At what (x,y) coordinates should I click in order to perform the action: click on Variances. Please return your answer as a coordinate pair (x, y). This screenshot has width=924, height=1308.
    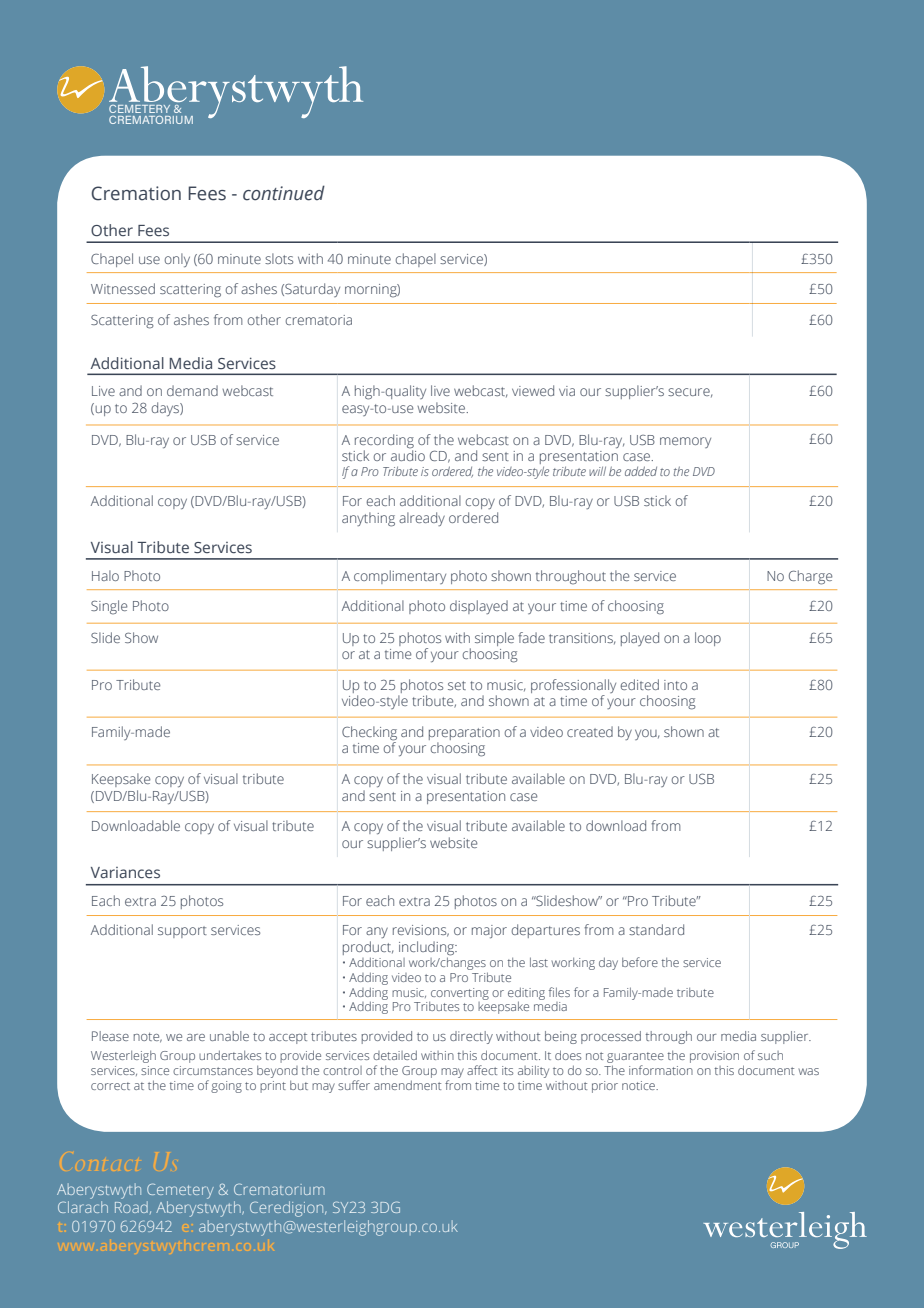
    Looking at the image, I should click on (125, 872).
